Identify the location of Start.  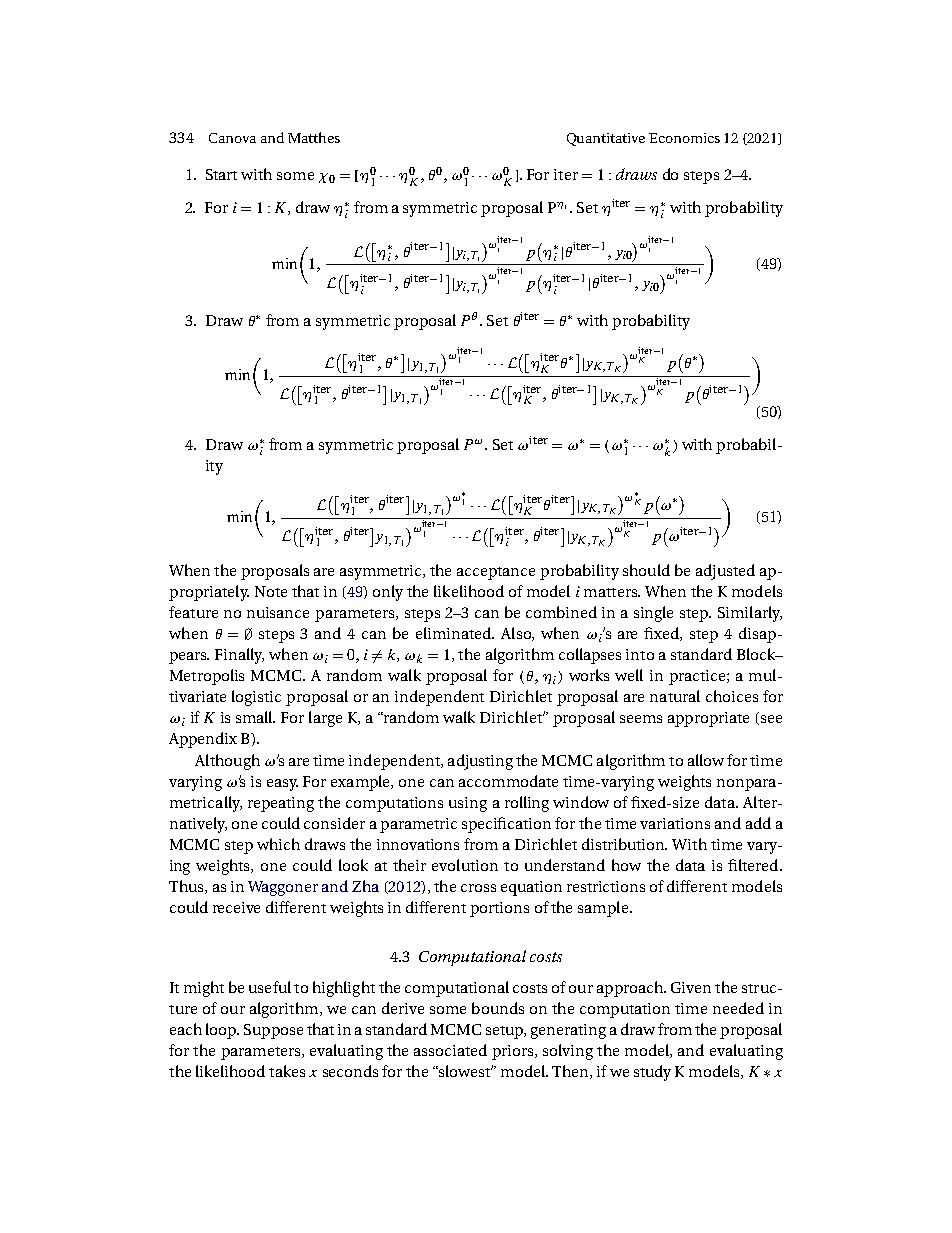
(221, 174).
